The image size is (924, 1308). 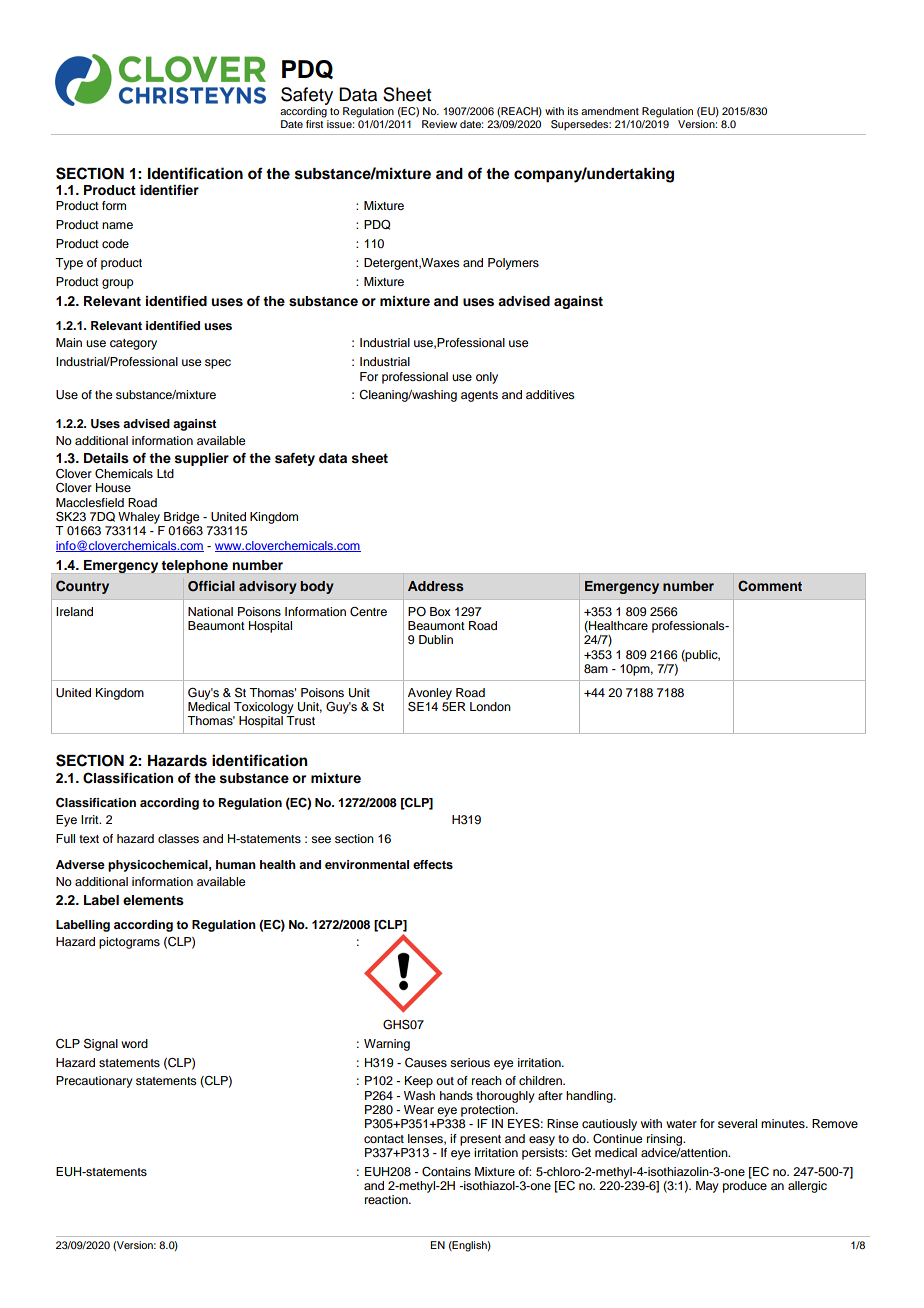 I want to click on Precautionary, so click(x=94, y=1082).
